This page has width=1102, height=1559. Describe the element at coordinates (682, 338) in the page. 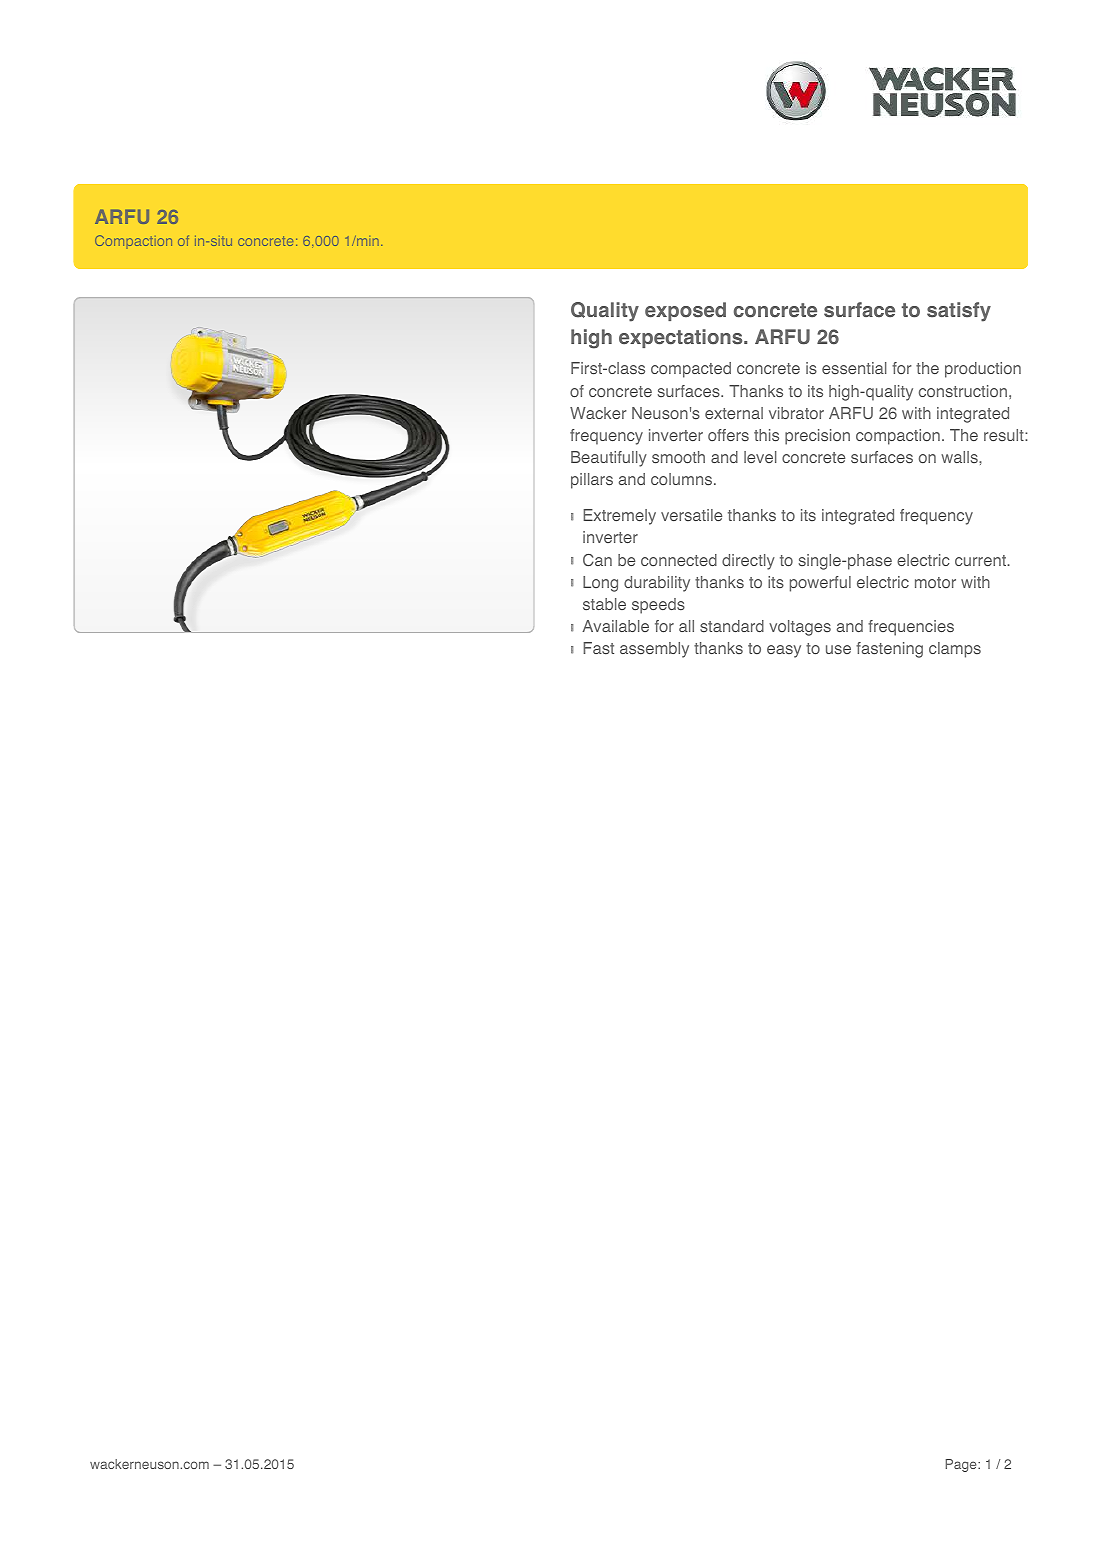

I see `expectations` at that location.
